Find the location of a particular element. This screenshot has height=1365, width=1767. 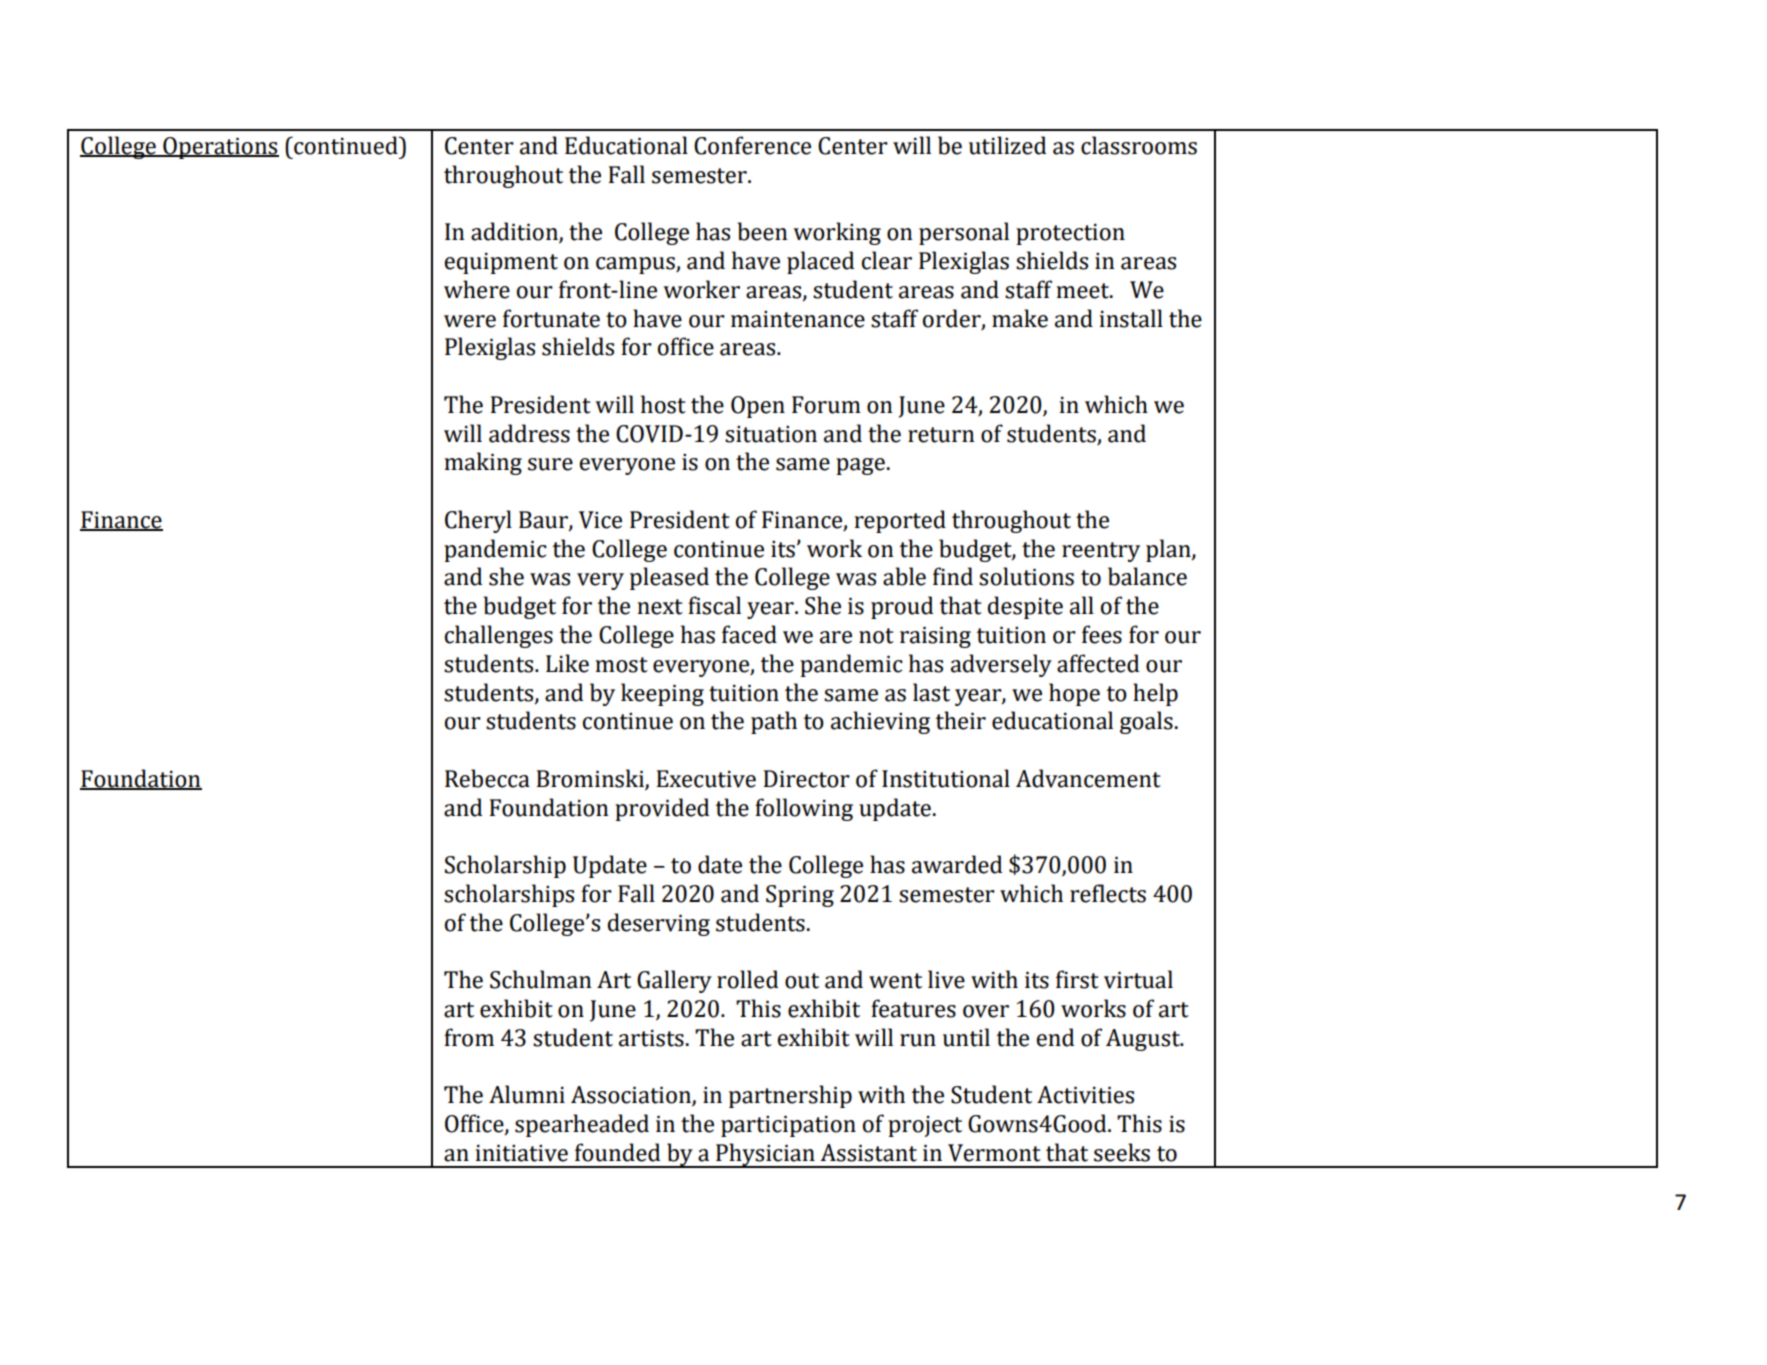

Operations is located at coordinates (220, 148).
